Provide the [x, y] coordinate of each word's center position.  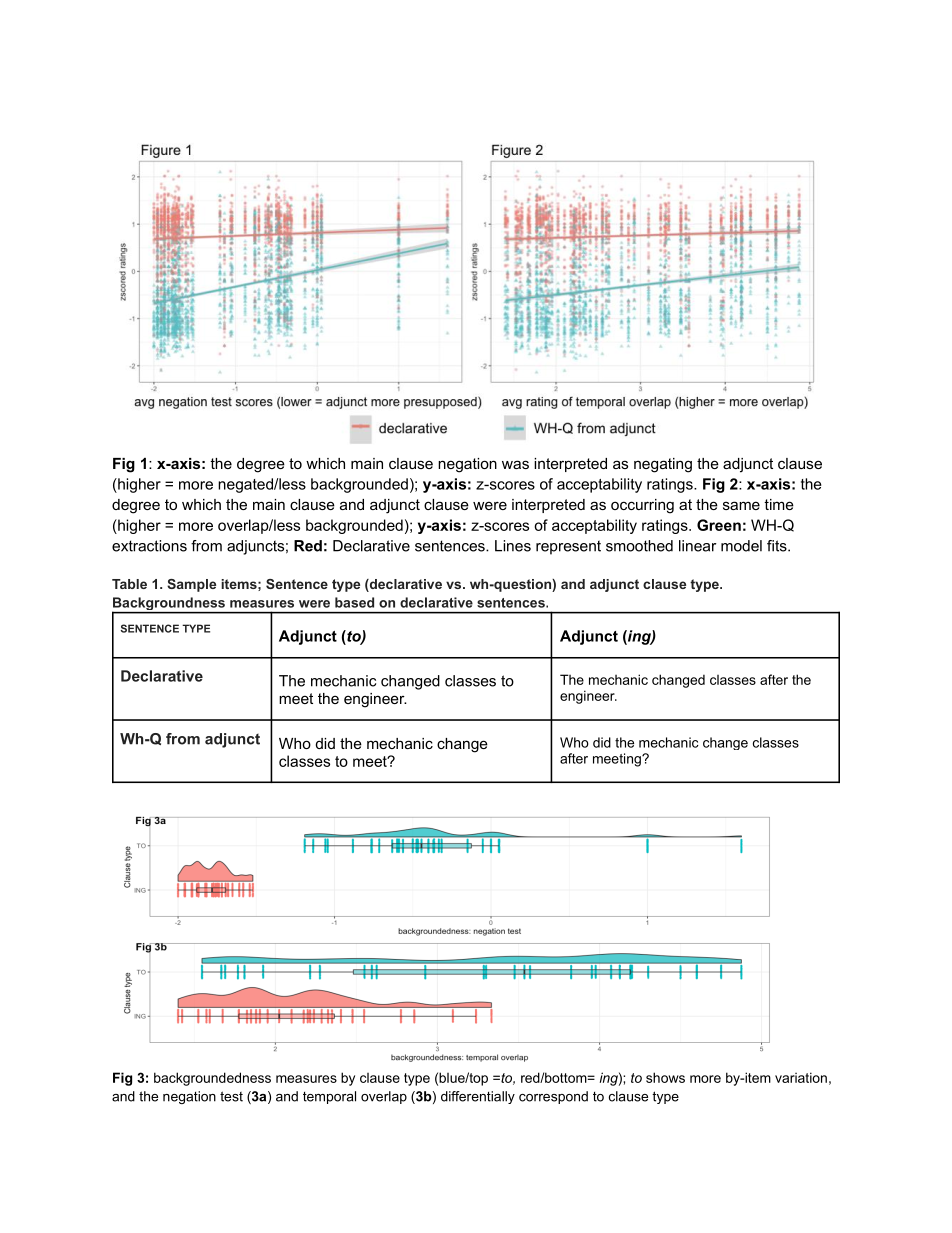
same [741, 505]
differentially [478, 1097]
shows [665, 1077]
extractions [149, 546]
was [515, 464]
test [231, 1096]
